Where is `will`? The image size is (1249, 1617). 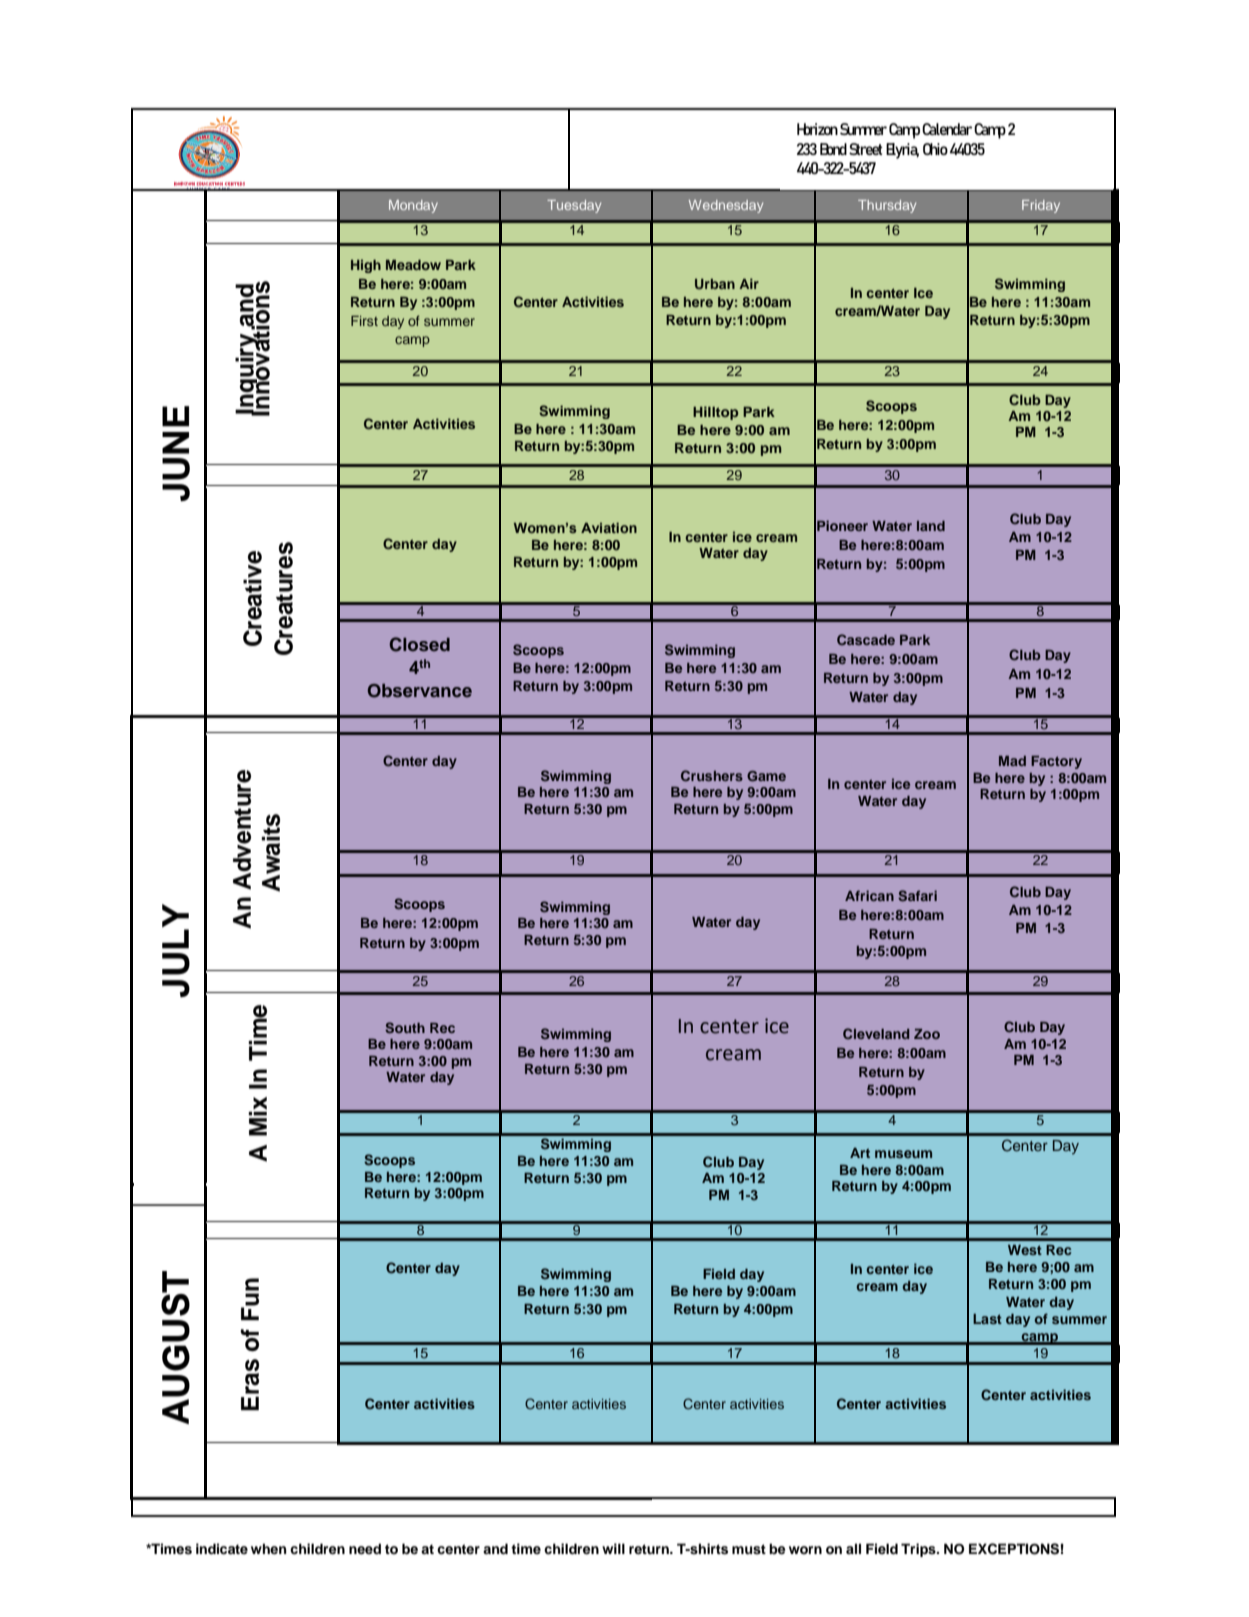
will is located at coordinates (613, 1548).
